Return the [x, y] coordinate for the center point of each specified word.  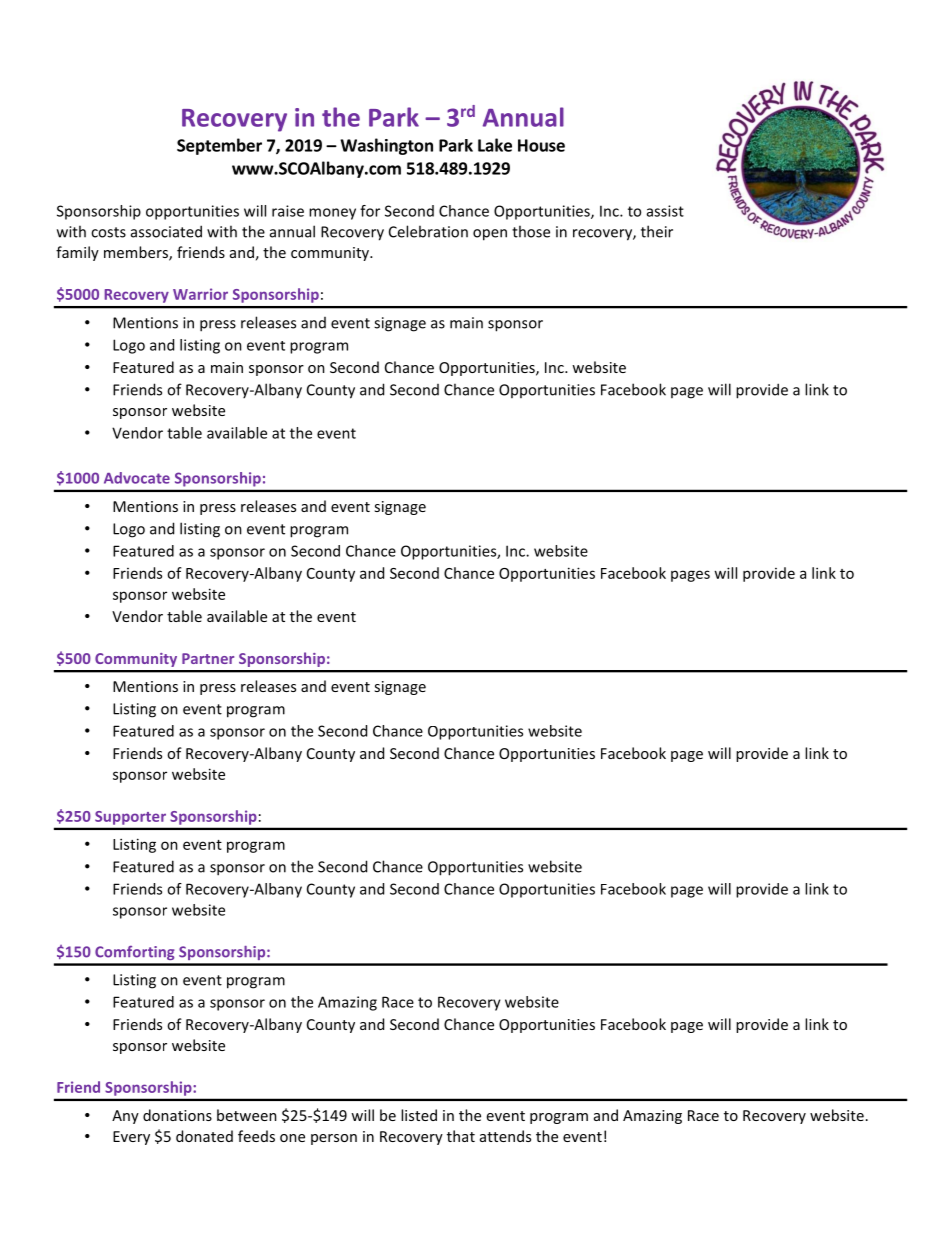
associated [166, 231]
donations [177, 1115]
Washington [386, 146]
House [541, 145]
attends [505, 1136]
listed [419, 1115]
